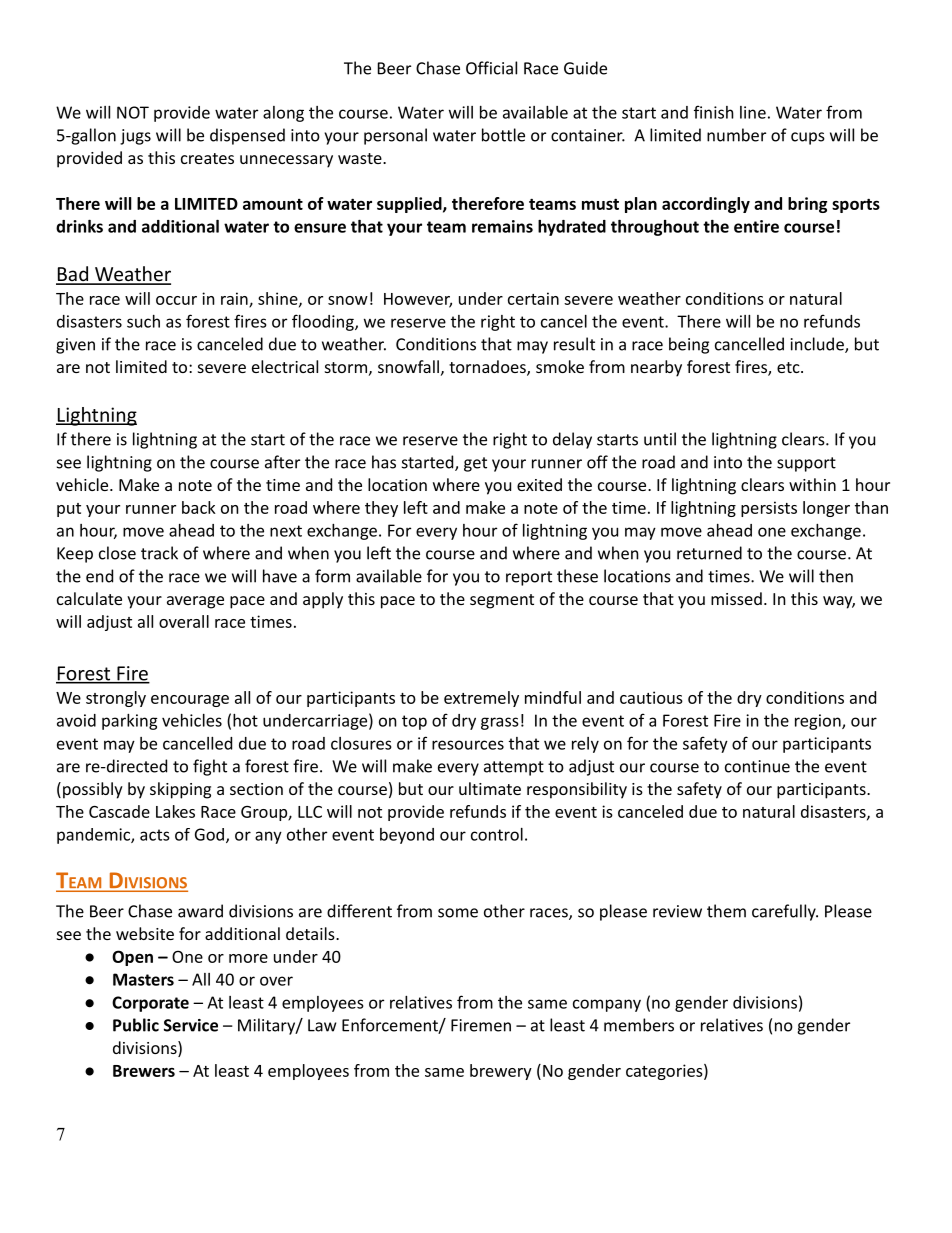 The height and width of the screenshot is (1233, 952). What do you see at coordinates (753, 112) in the screenshot?
I see `line` at bounding box center [753, 112].
